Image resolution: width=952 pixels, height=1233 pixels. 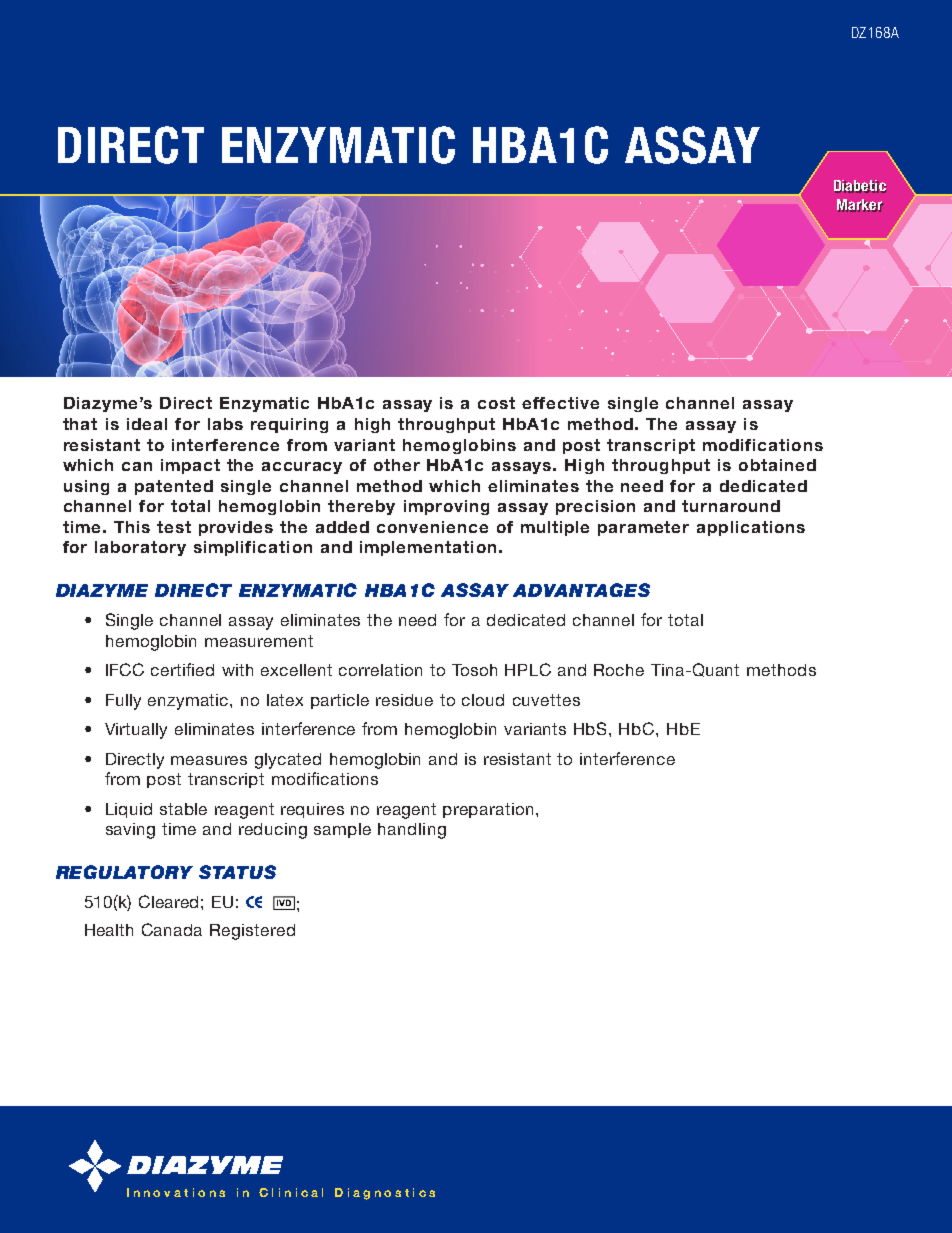 What do you see at coordinates (130, 831) in the image?
I see `saving` at bounding box center [130, 831].
